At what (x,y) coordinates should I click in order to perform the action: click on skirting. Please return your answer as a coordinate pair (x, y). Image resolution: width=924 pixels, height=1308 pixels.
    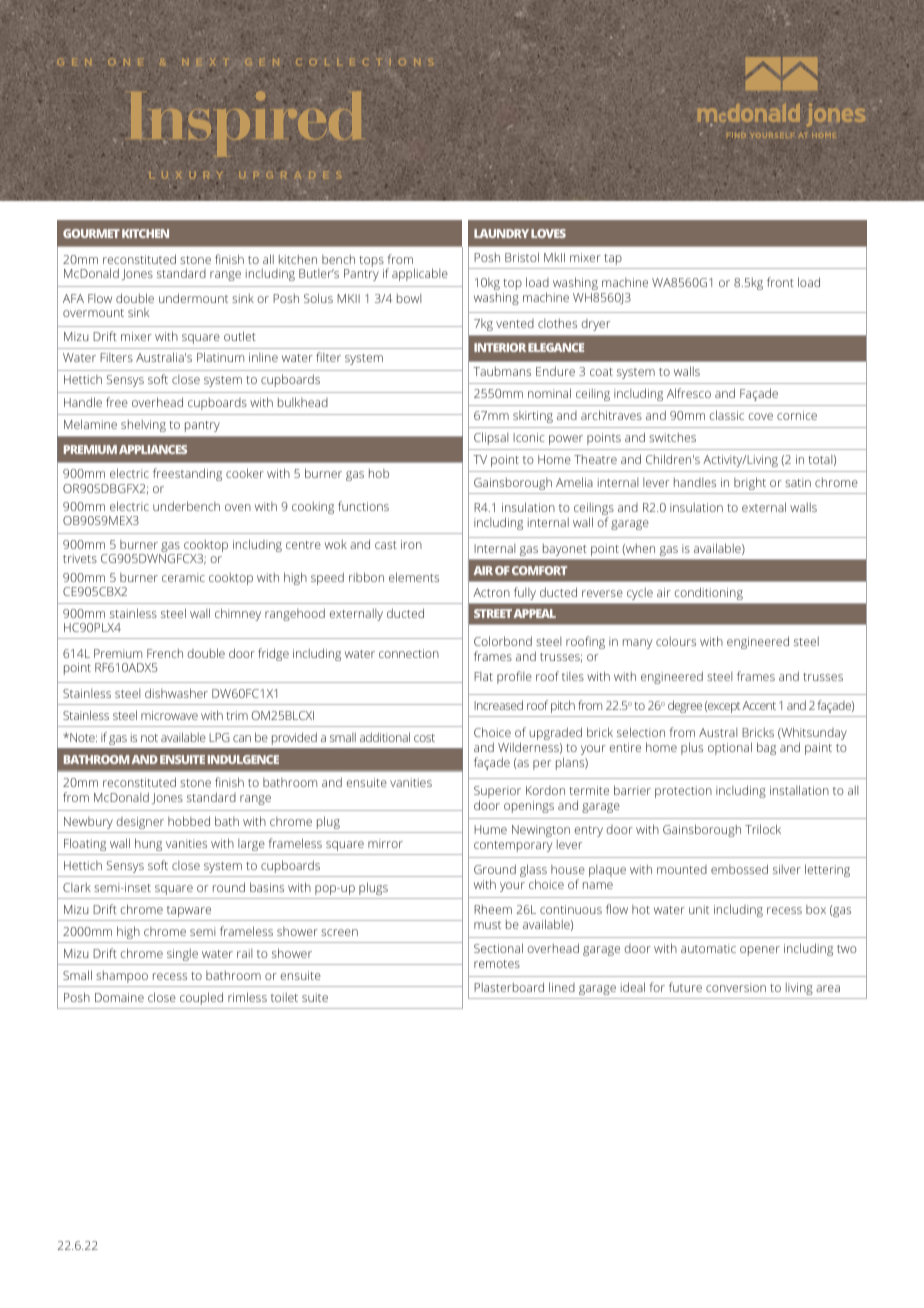
    Looking at the image, I should click on (533, 417).
